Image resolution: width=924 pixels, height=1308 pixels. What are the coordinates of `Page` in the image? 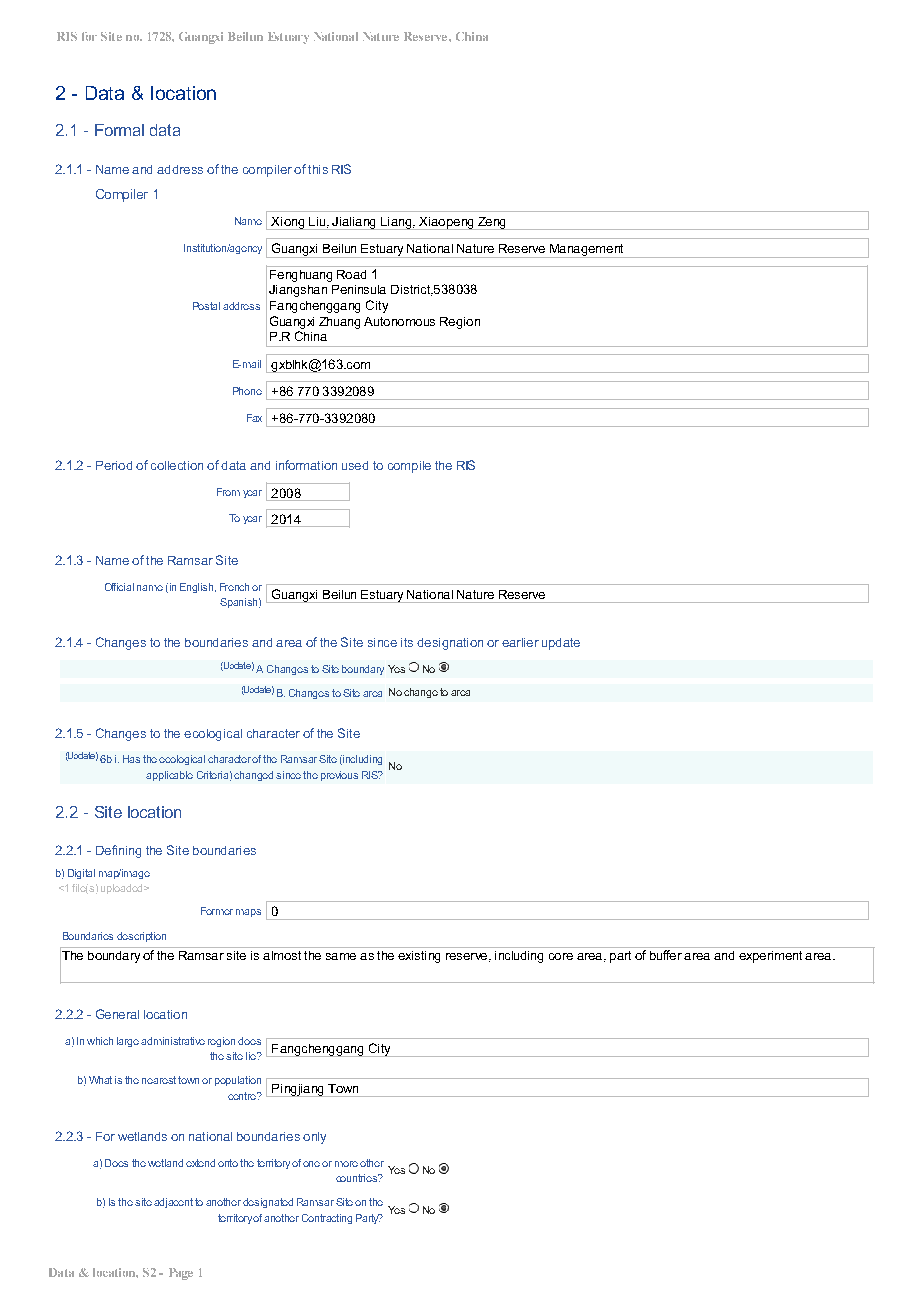 It's located at (181, 1274).
